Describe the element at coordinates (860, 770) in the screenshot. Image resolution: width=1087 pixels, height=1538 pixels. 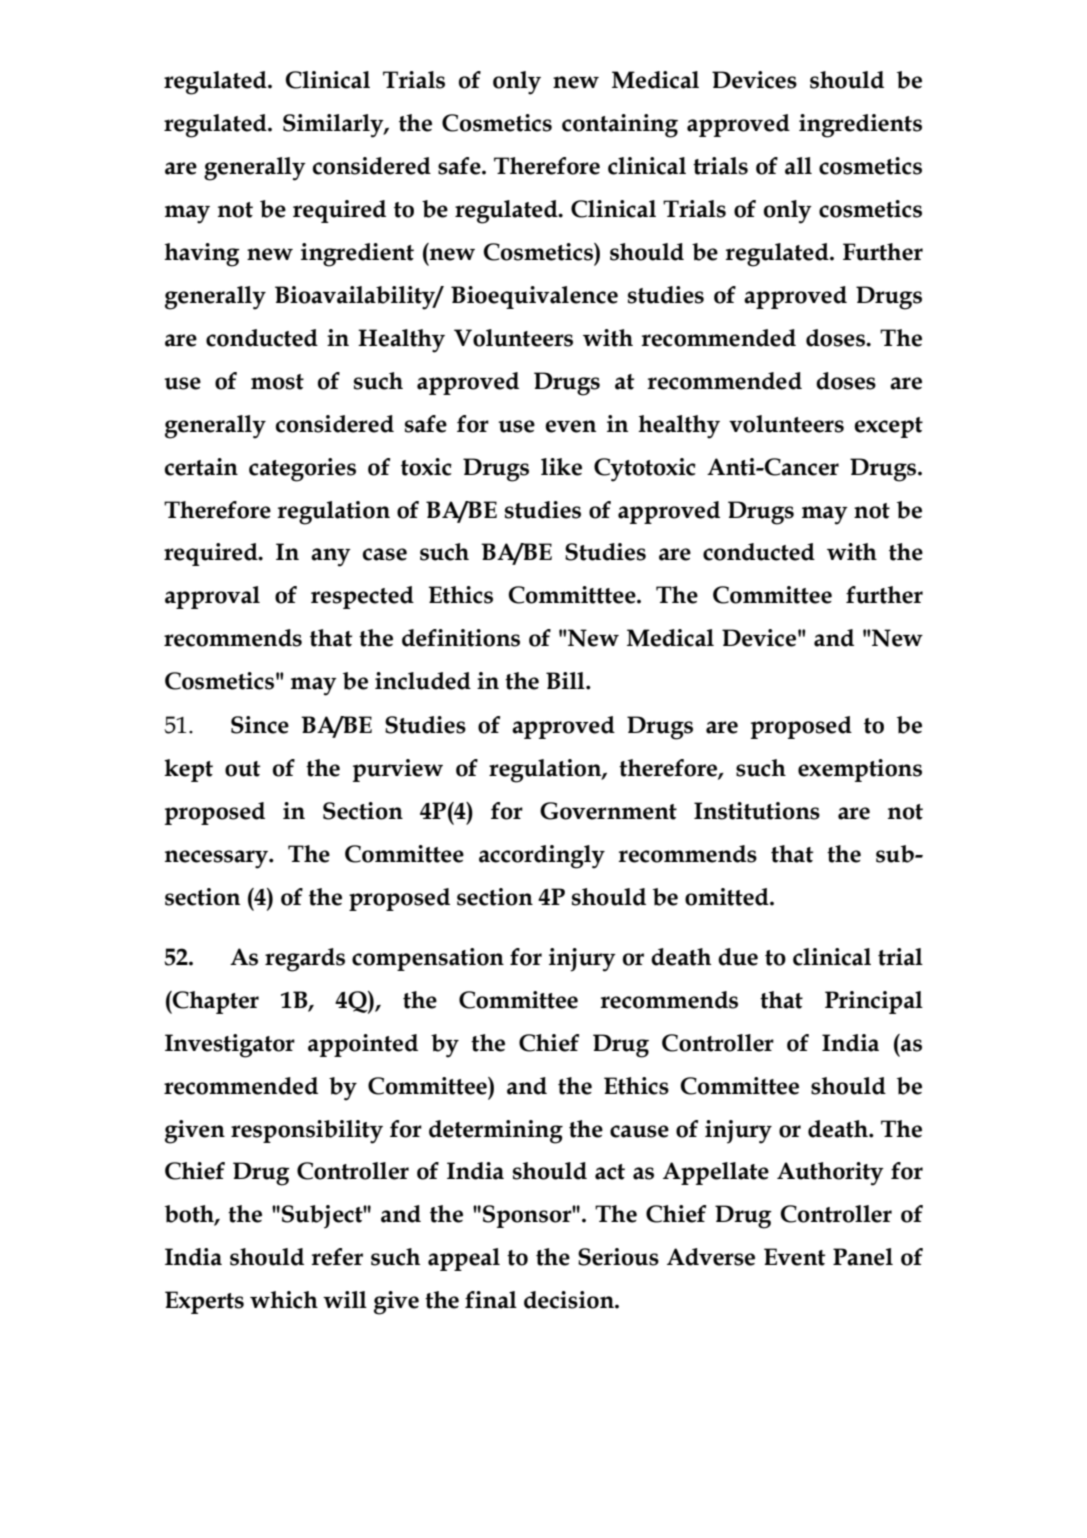
I see `exemptions` at that location.
